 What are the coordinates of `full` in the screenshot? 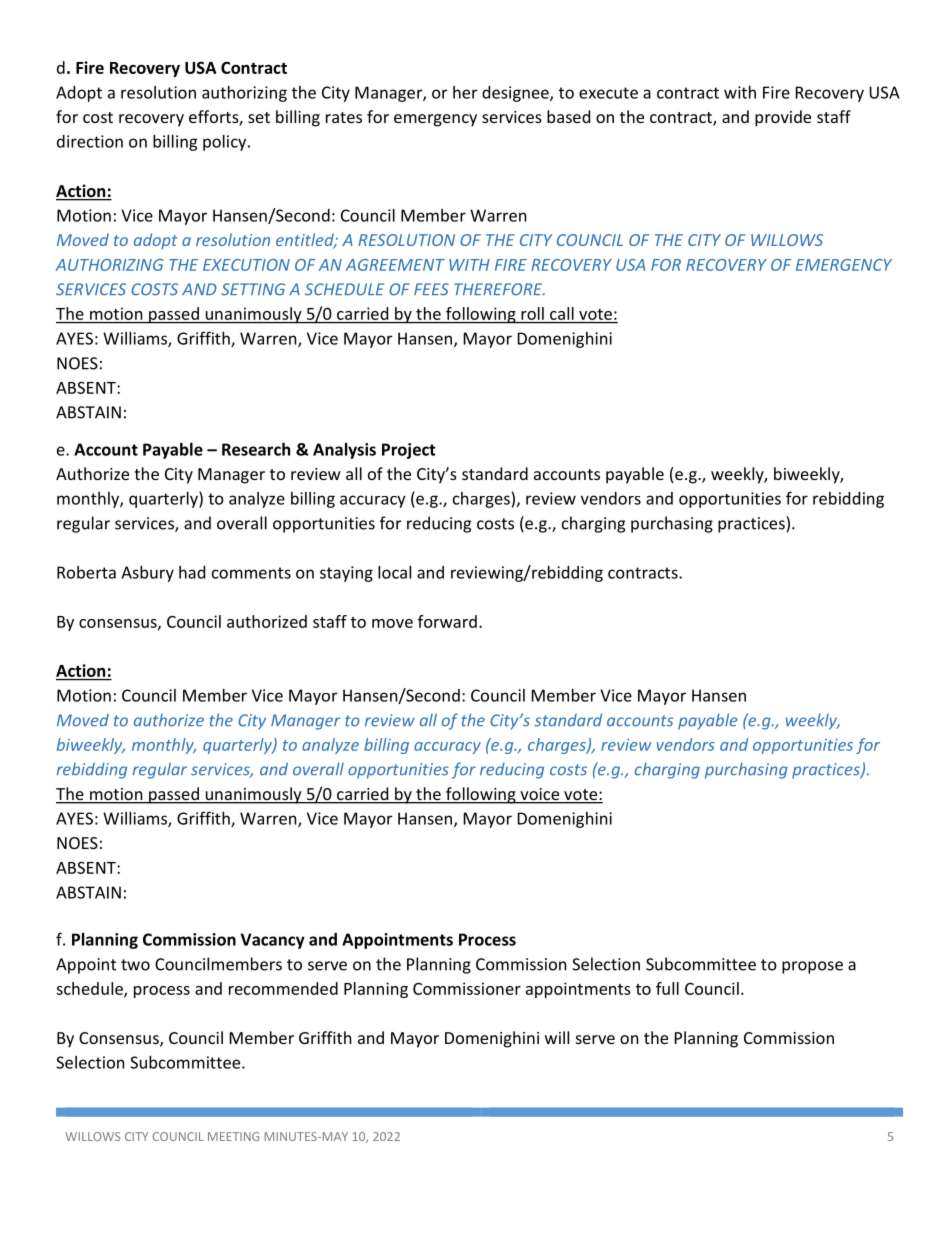 It's located at (667, 988).
